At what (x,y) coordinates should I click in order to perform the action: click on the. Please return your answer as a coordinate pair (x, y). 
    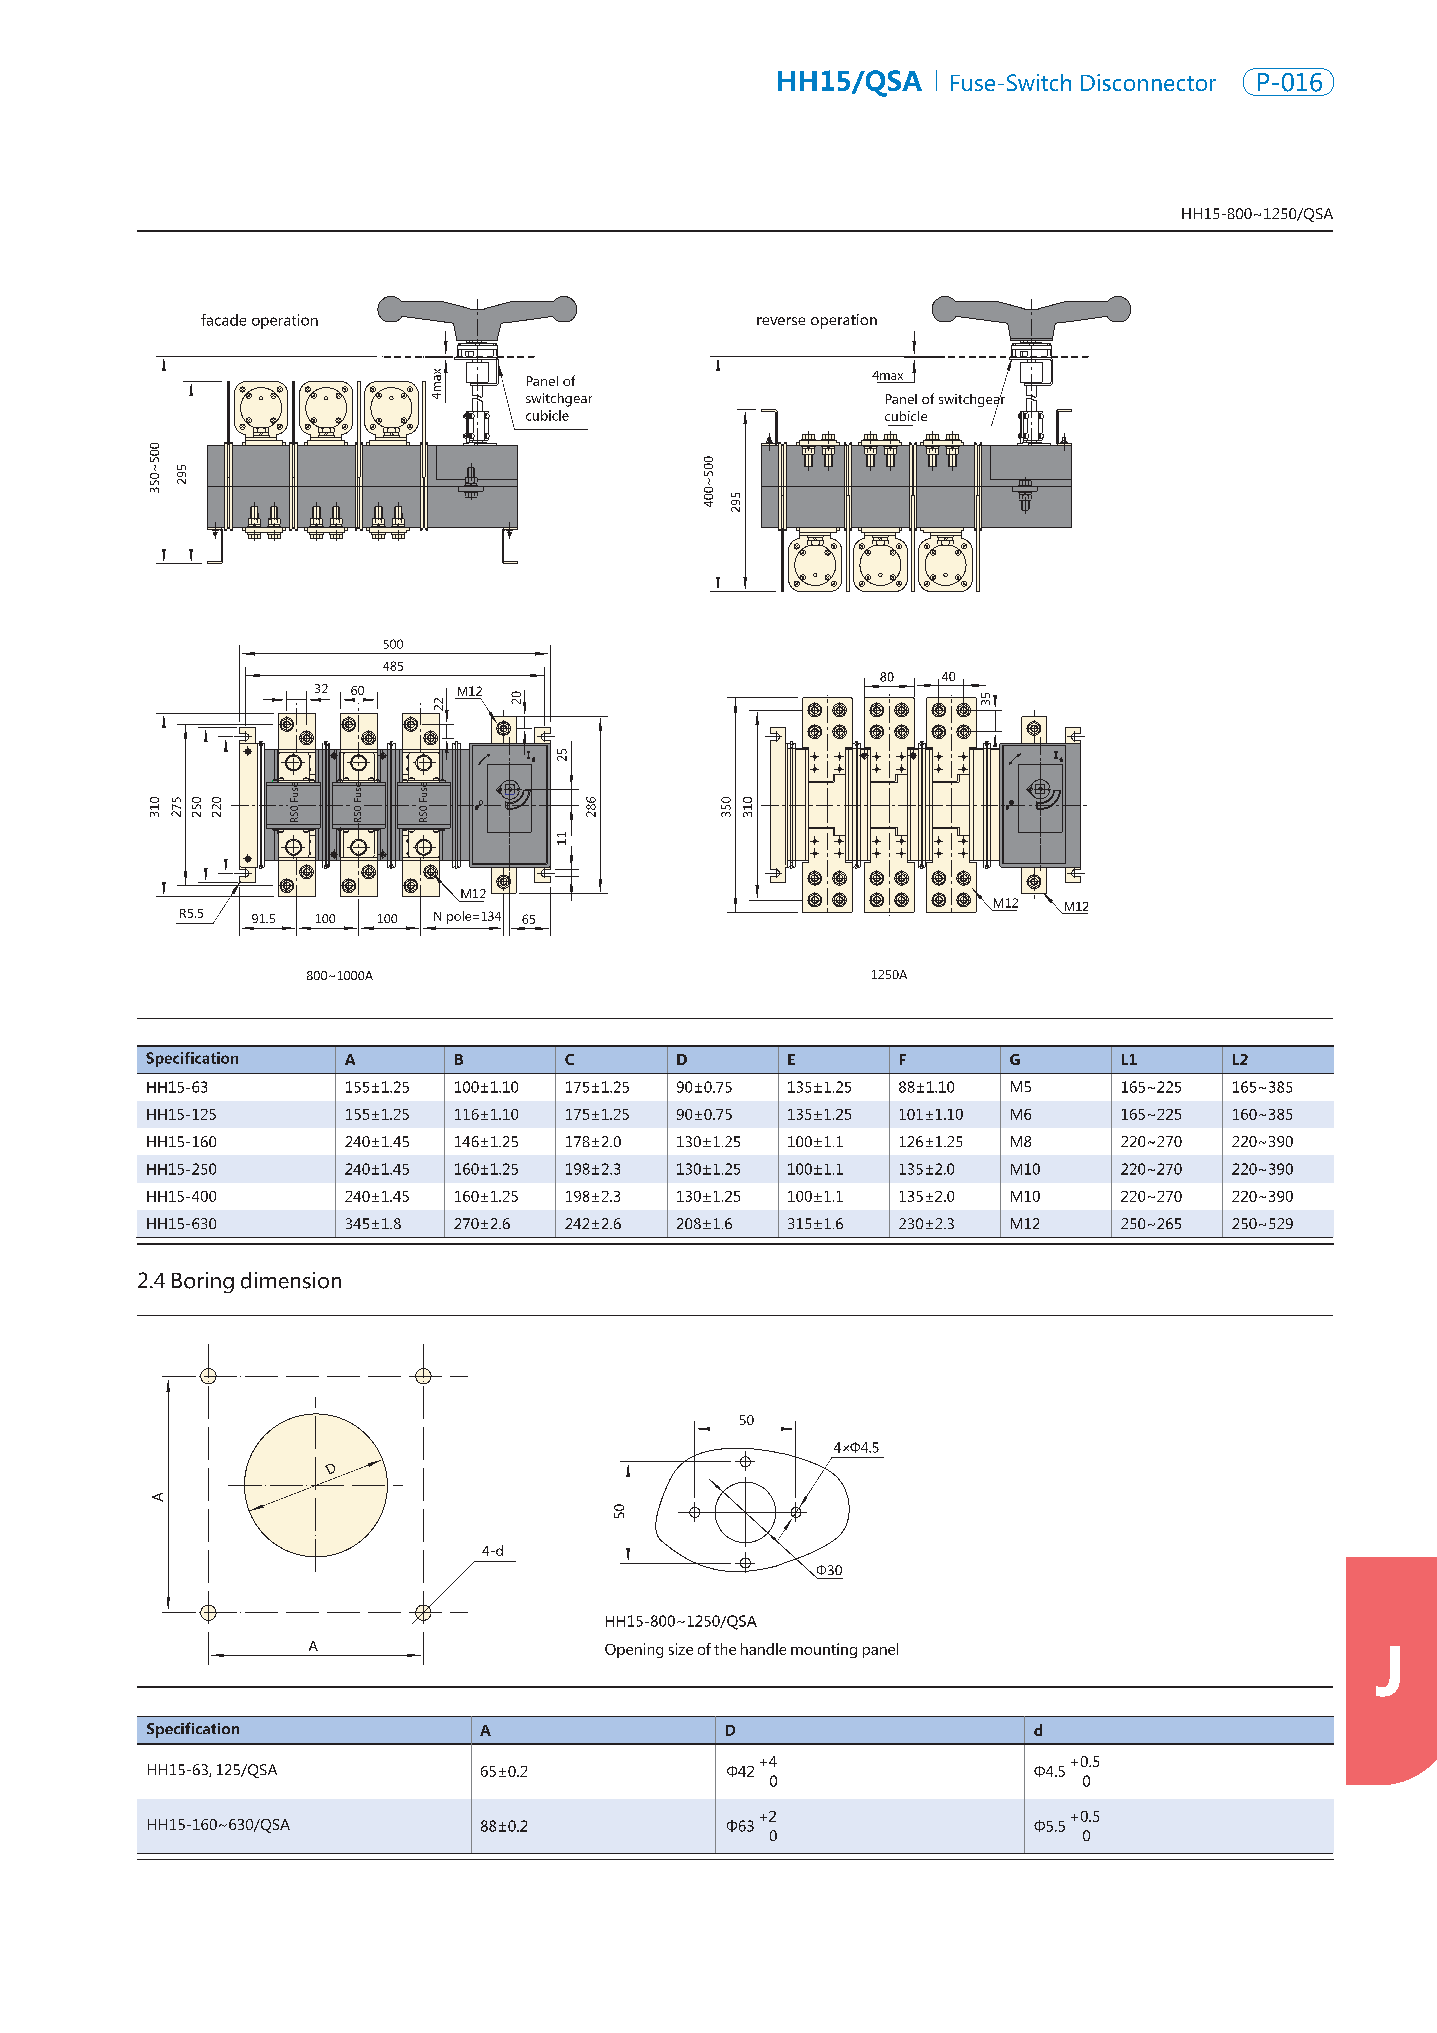
    Looking at the image, I should click on (725, 1649).
